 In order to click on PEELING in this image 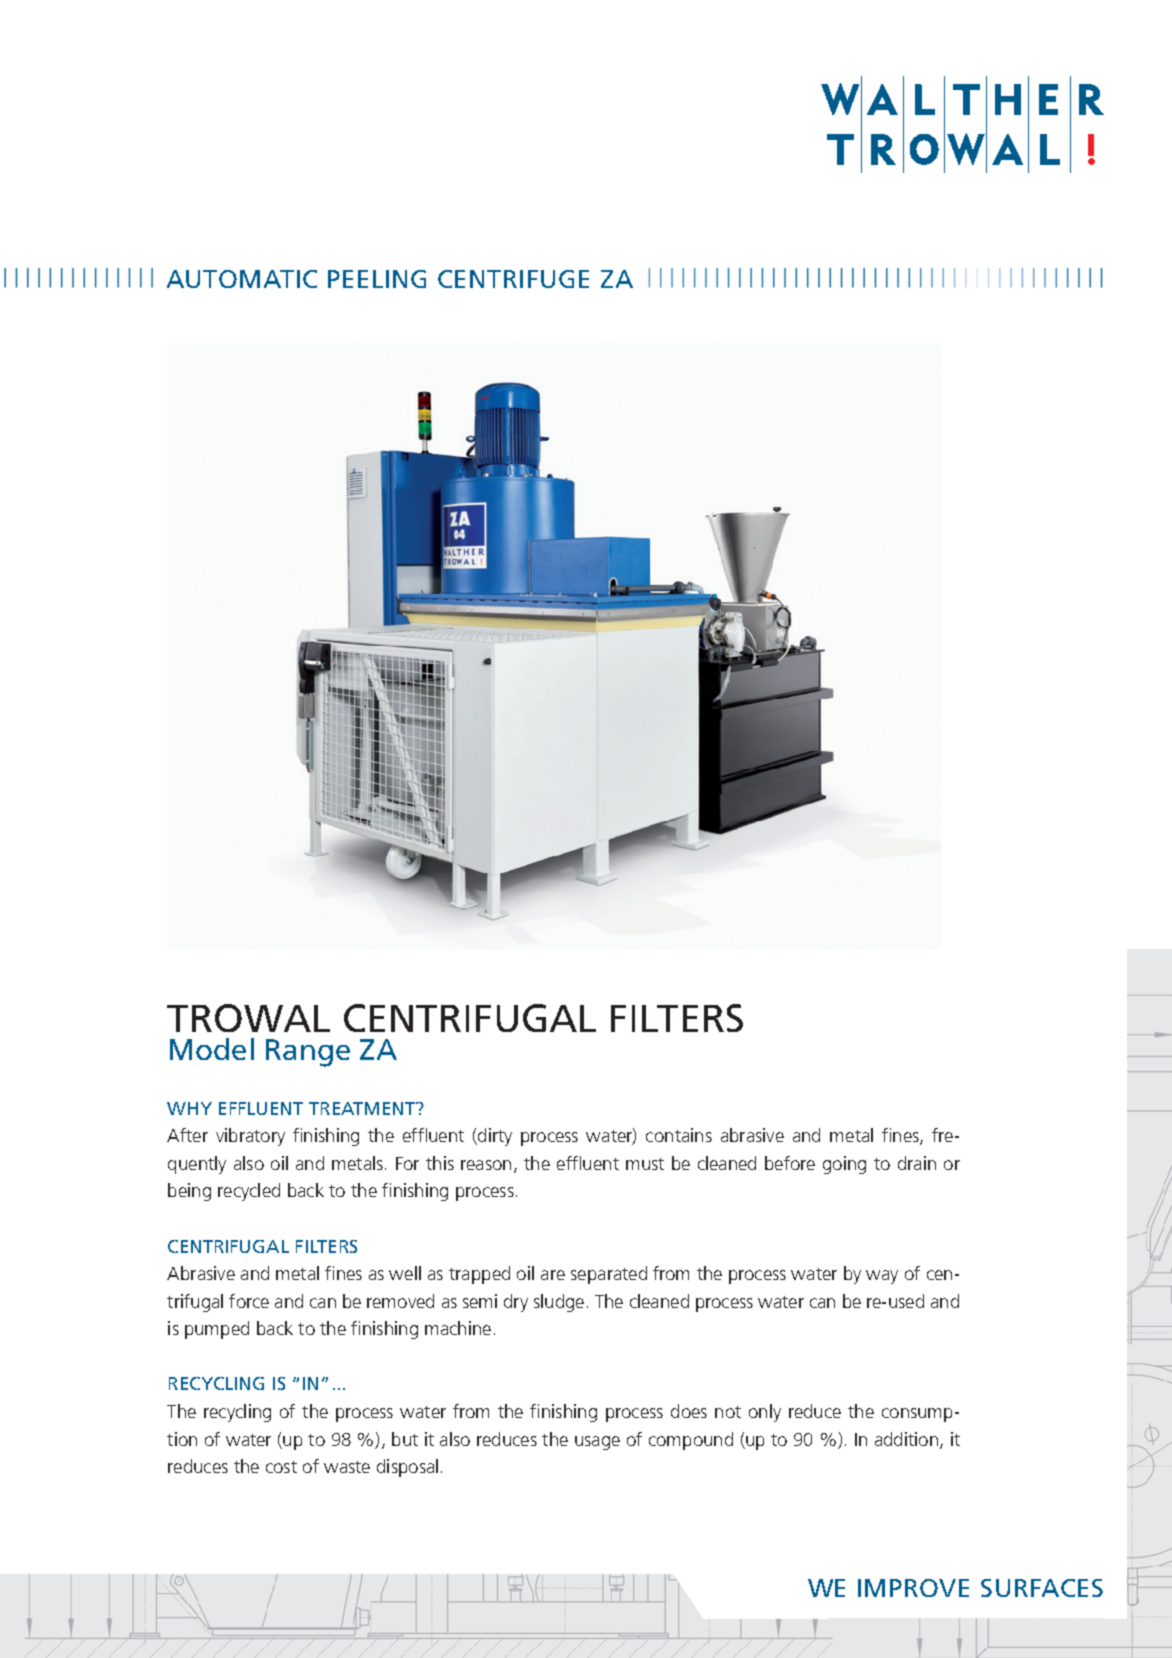, I will do `click(377, 279)`.
